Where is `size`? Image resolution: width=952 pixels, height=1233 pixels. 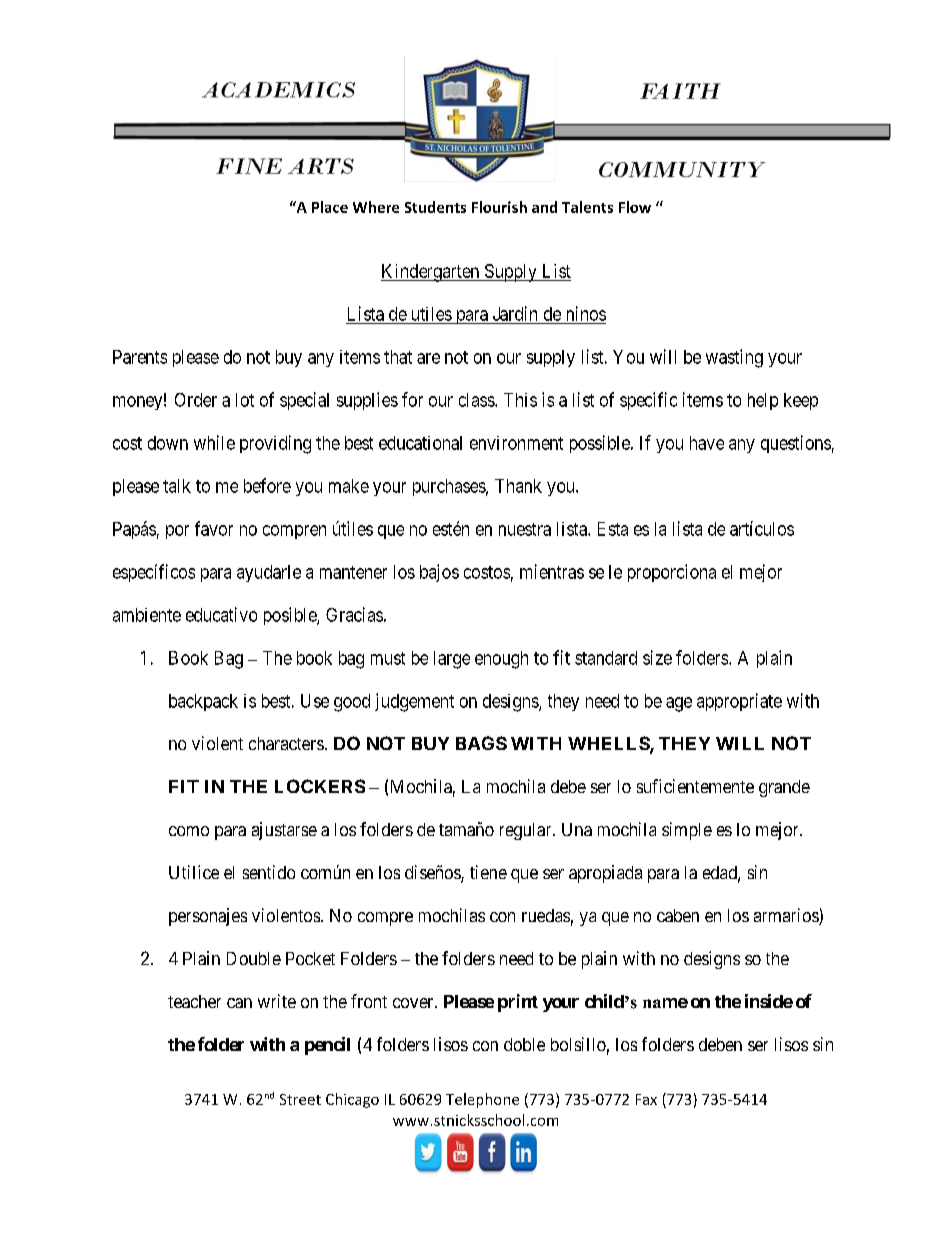
size is located at coordinates (657, 657).
